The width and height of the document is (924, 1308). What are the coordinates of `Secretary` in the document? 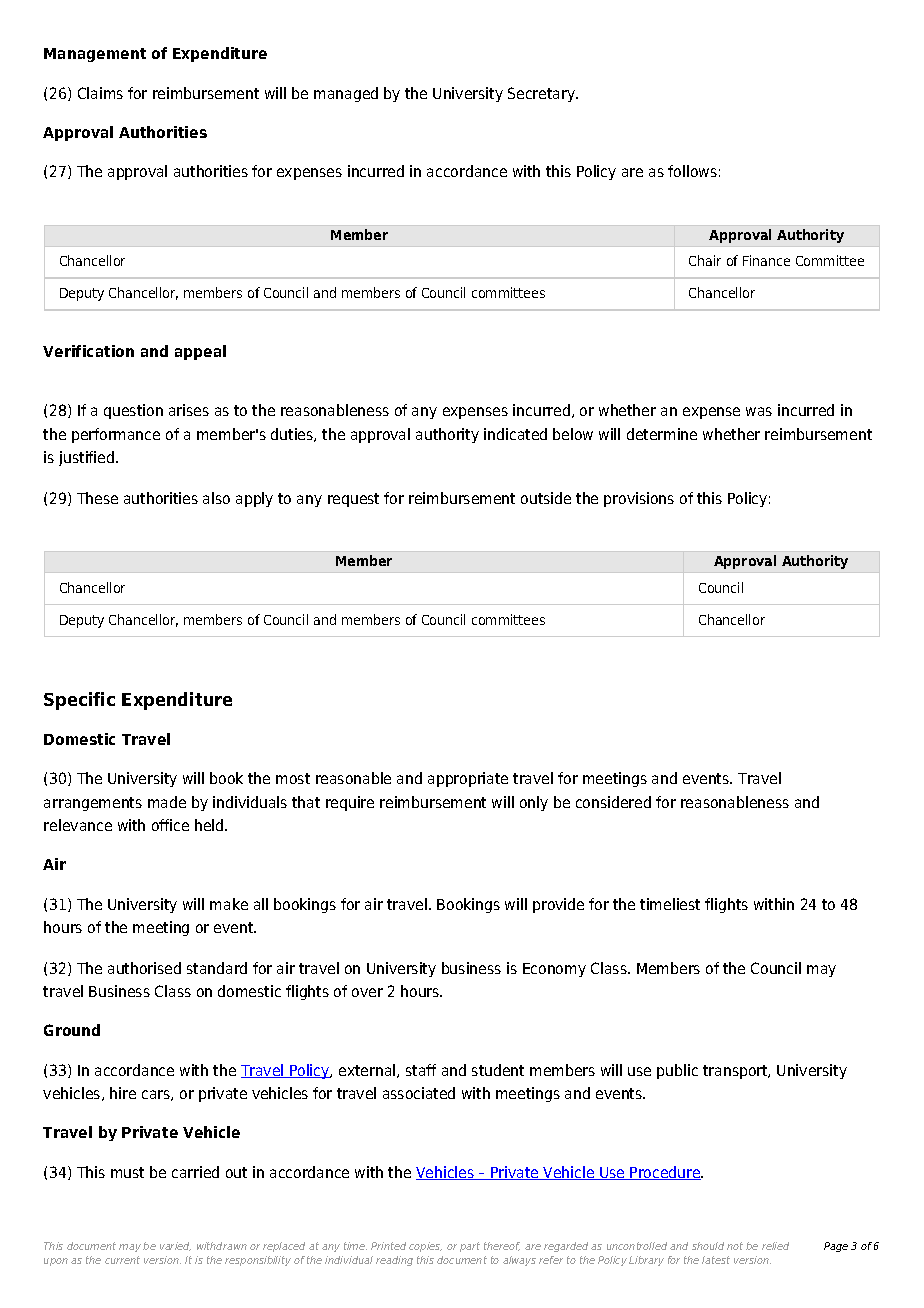 It's located at (542, 94).
